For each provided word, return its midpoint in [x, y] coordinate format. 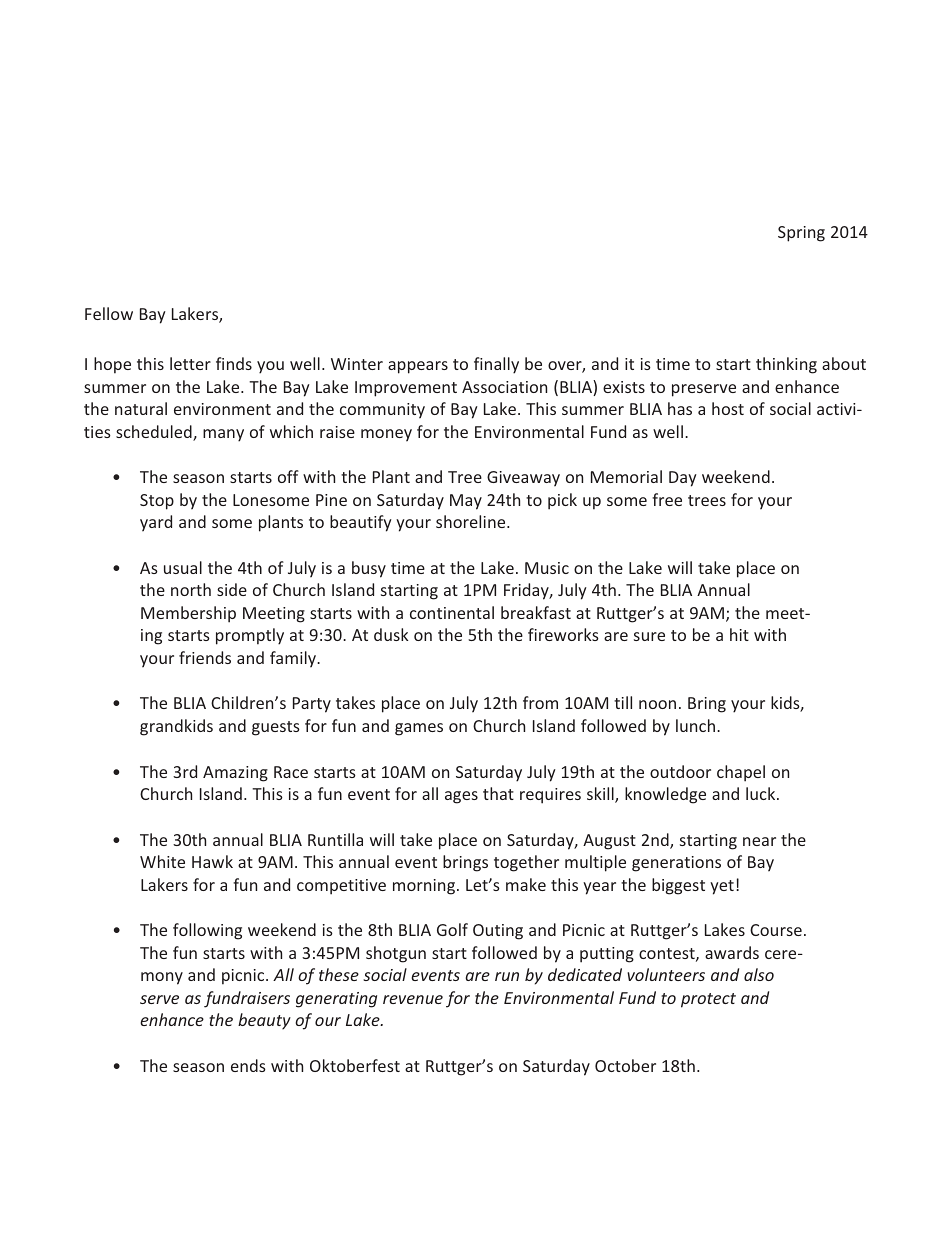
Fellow [109, 313]
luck [762, 793]
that [498, 793]
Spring [801, 234]
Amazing [235, 774]
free [667, 499]
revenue [413, 999]
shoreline [472, 521]
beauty [264, 1021]
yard [156, 523]
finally [496, 365]
